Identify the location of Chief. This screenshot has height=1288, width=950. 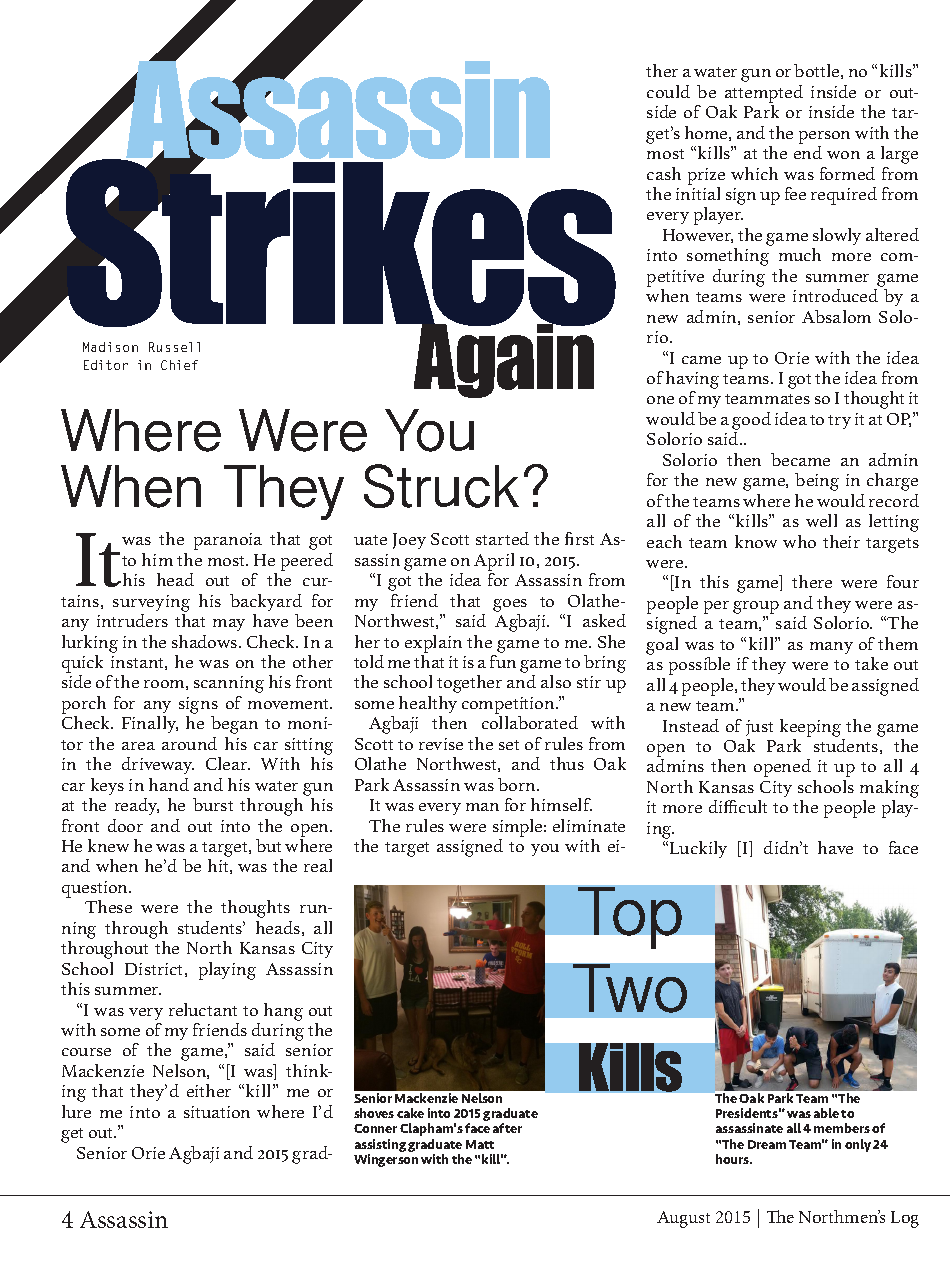
(179, 365).
